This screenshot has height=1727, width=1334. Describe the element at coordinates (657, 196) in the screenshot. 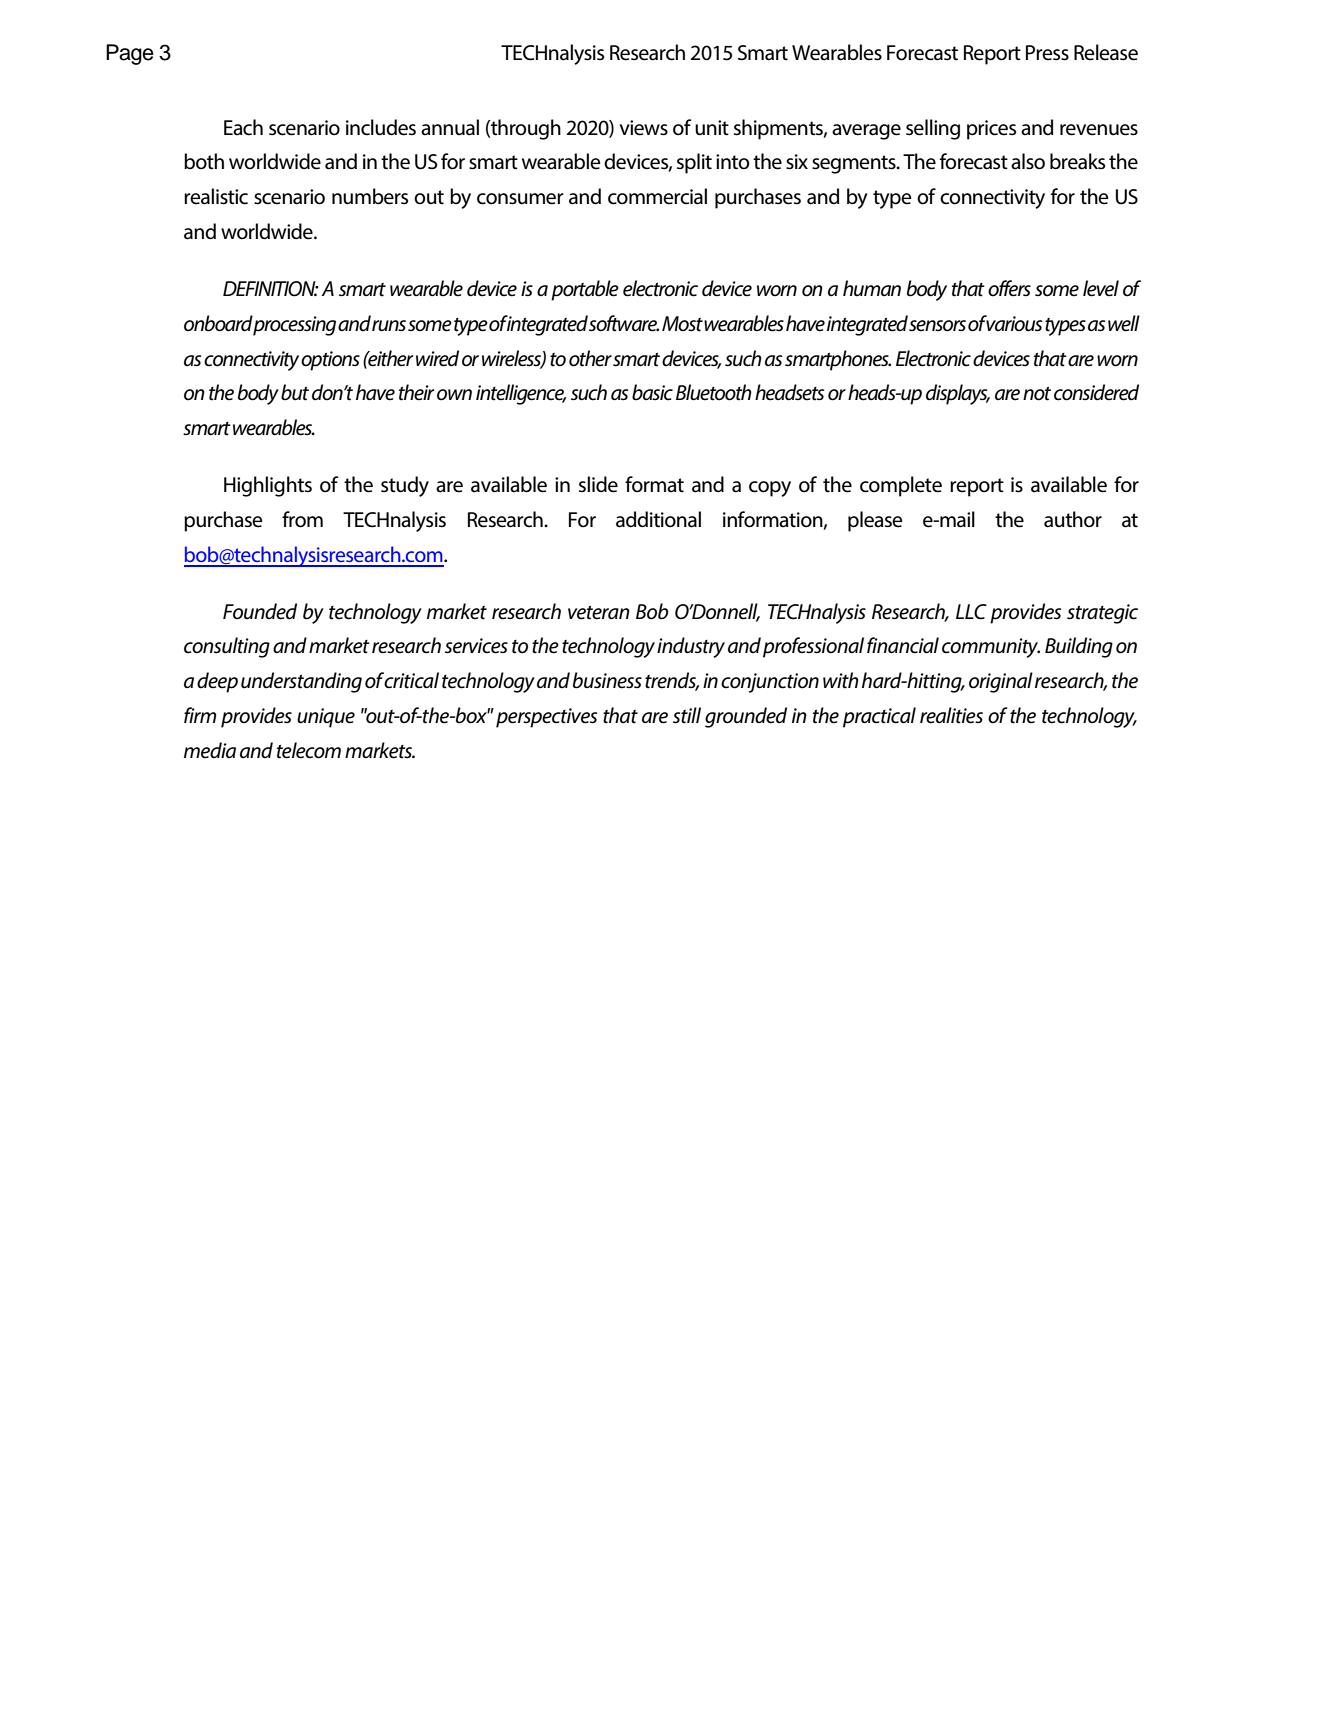

I see `commercial` at that location.
